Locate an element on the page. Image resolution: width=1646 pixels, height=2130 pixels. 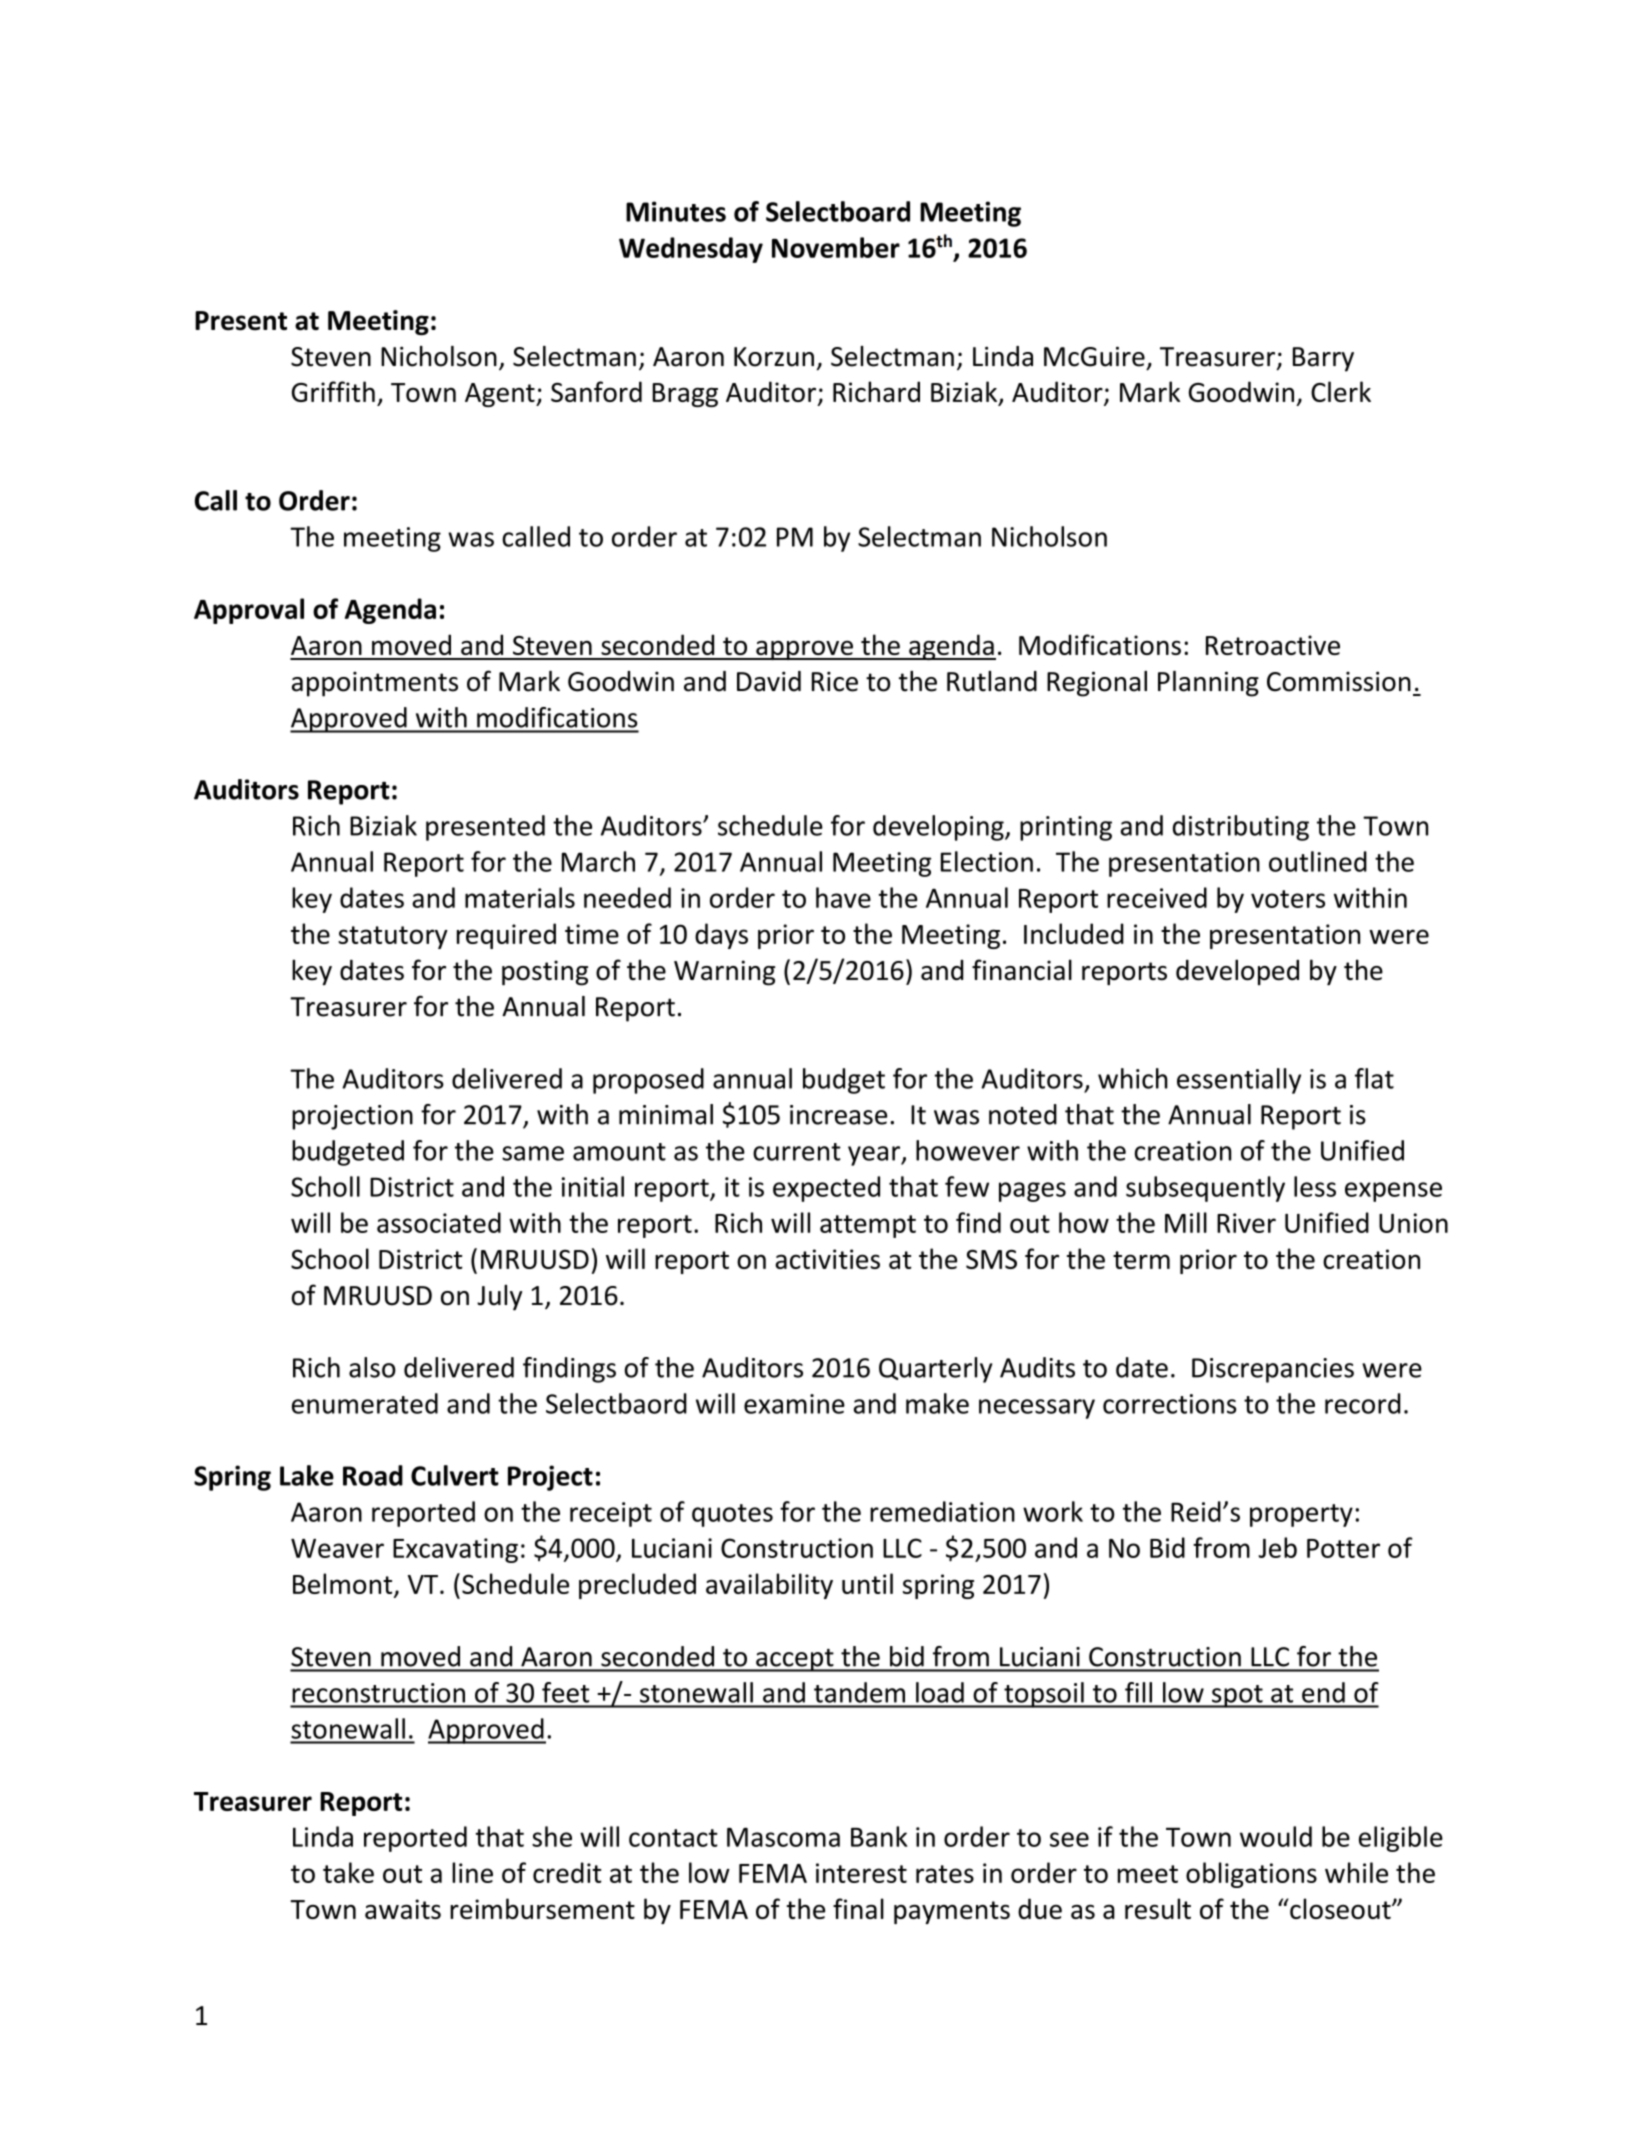
Barry is located at coordinates (1323, 359).
